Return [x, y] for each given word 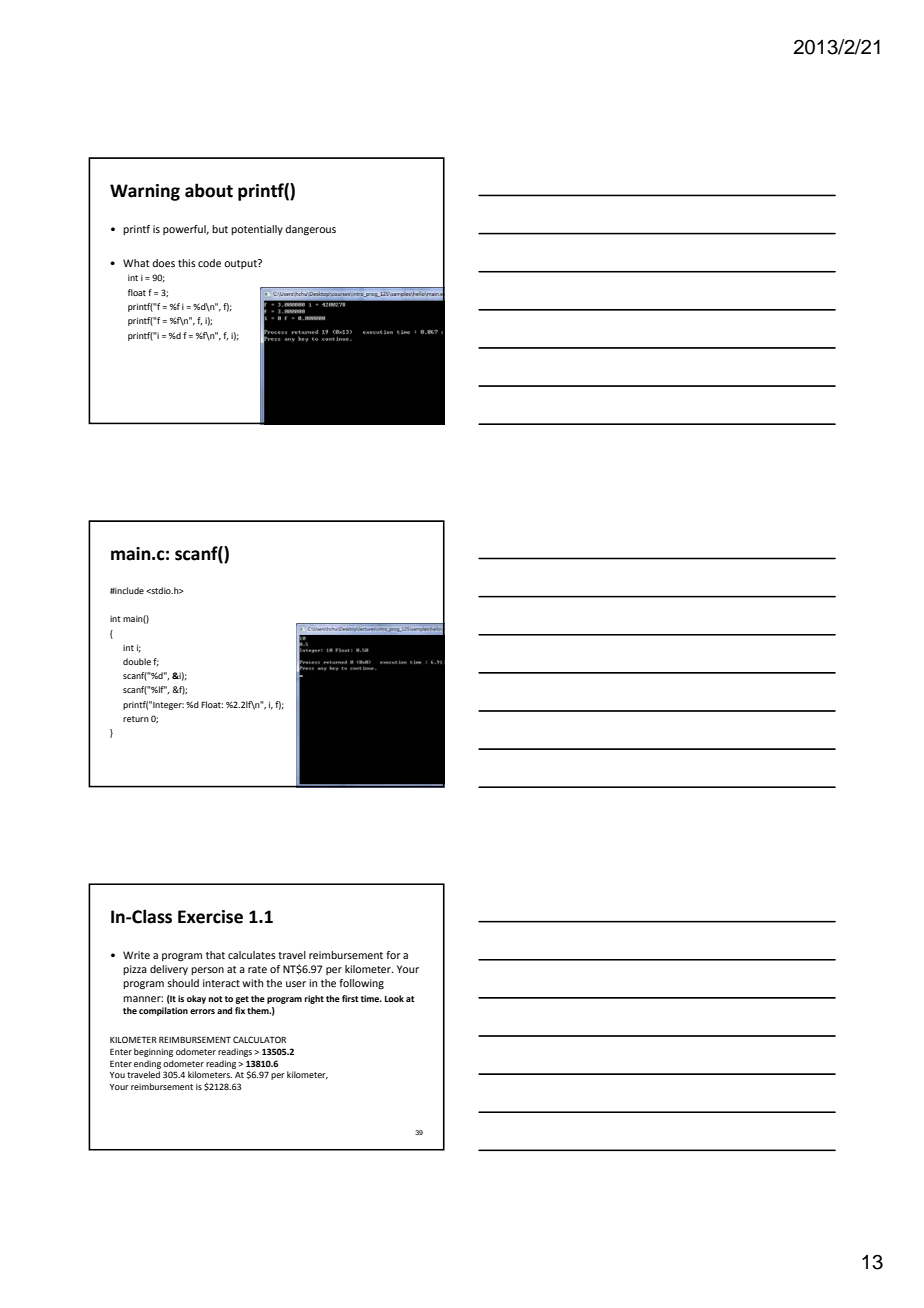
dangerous [310, 230]
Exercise [210, 917]
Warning [145, 192]
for [393, 955]
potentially [257, 230]
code [209, 263]
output [241, 264]
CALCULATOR [259, 1039]
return [136, 719]
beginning [153, 1052]
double [137, 661]
